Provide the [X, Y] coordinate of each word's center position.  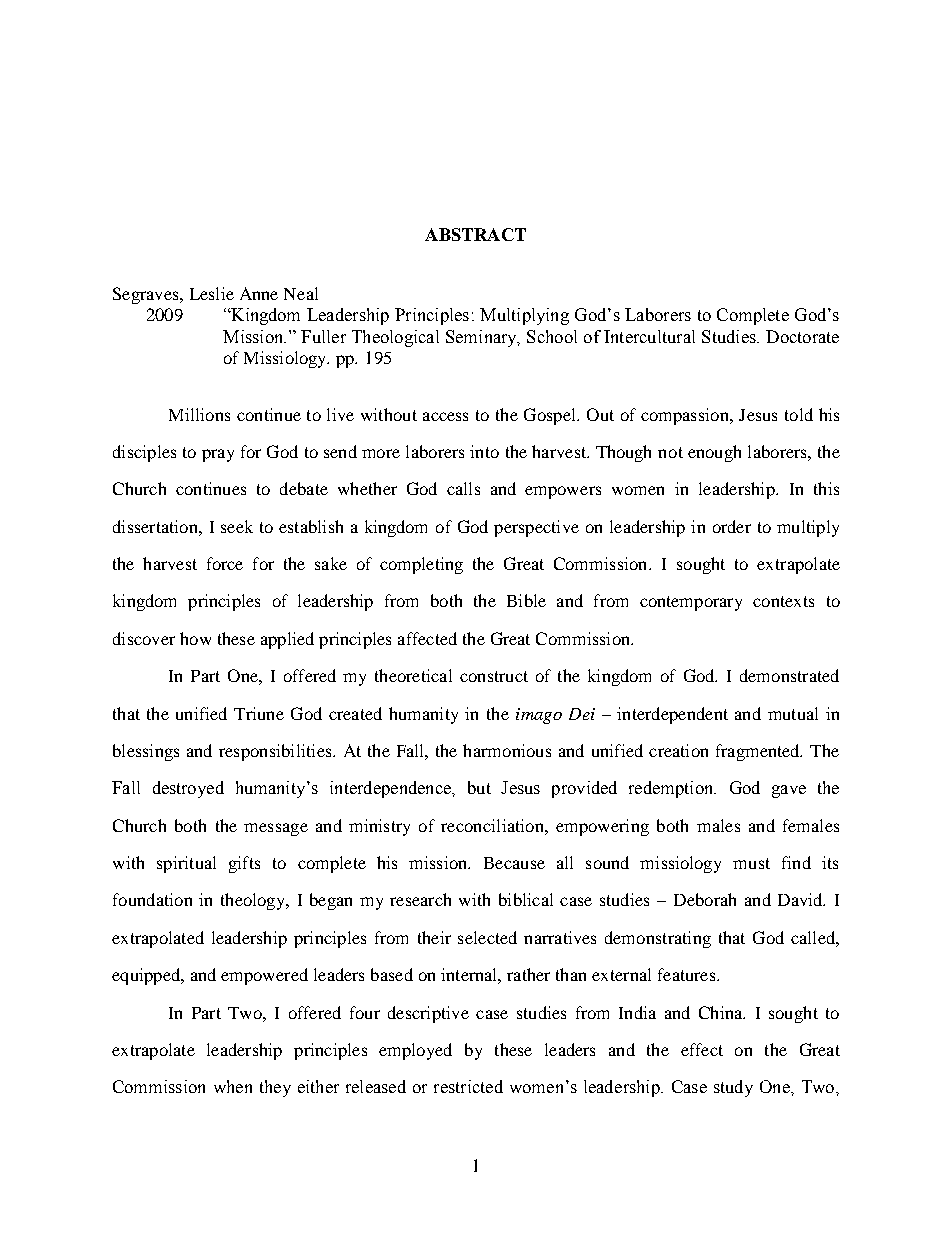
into [484, 451]
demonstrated [789, 675]
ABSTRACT [475, 234]
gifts [244, 864]
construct [494, 676]
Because [514, 863]
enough [714, 453]
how [195, 638]
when [233, 1086]
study [733, 1088]
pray [218, 455]
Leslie [212, 293]
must [751, 863]
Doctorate [802, 336]
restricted [468, 1086]
